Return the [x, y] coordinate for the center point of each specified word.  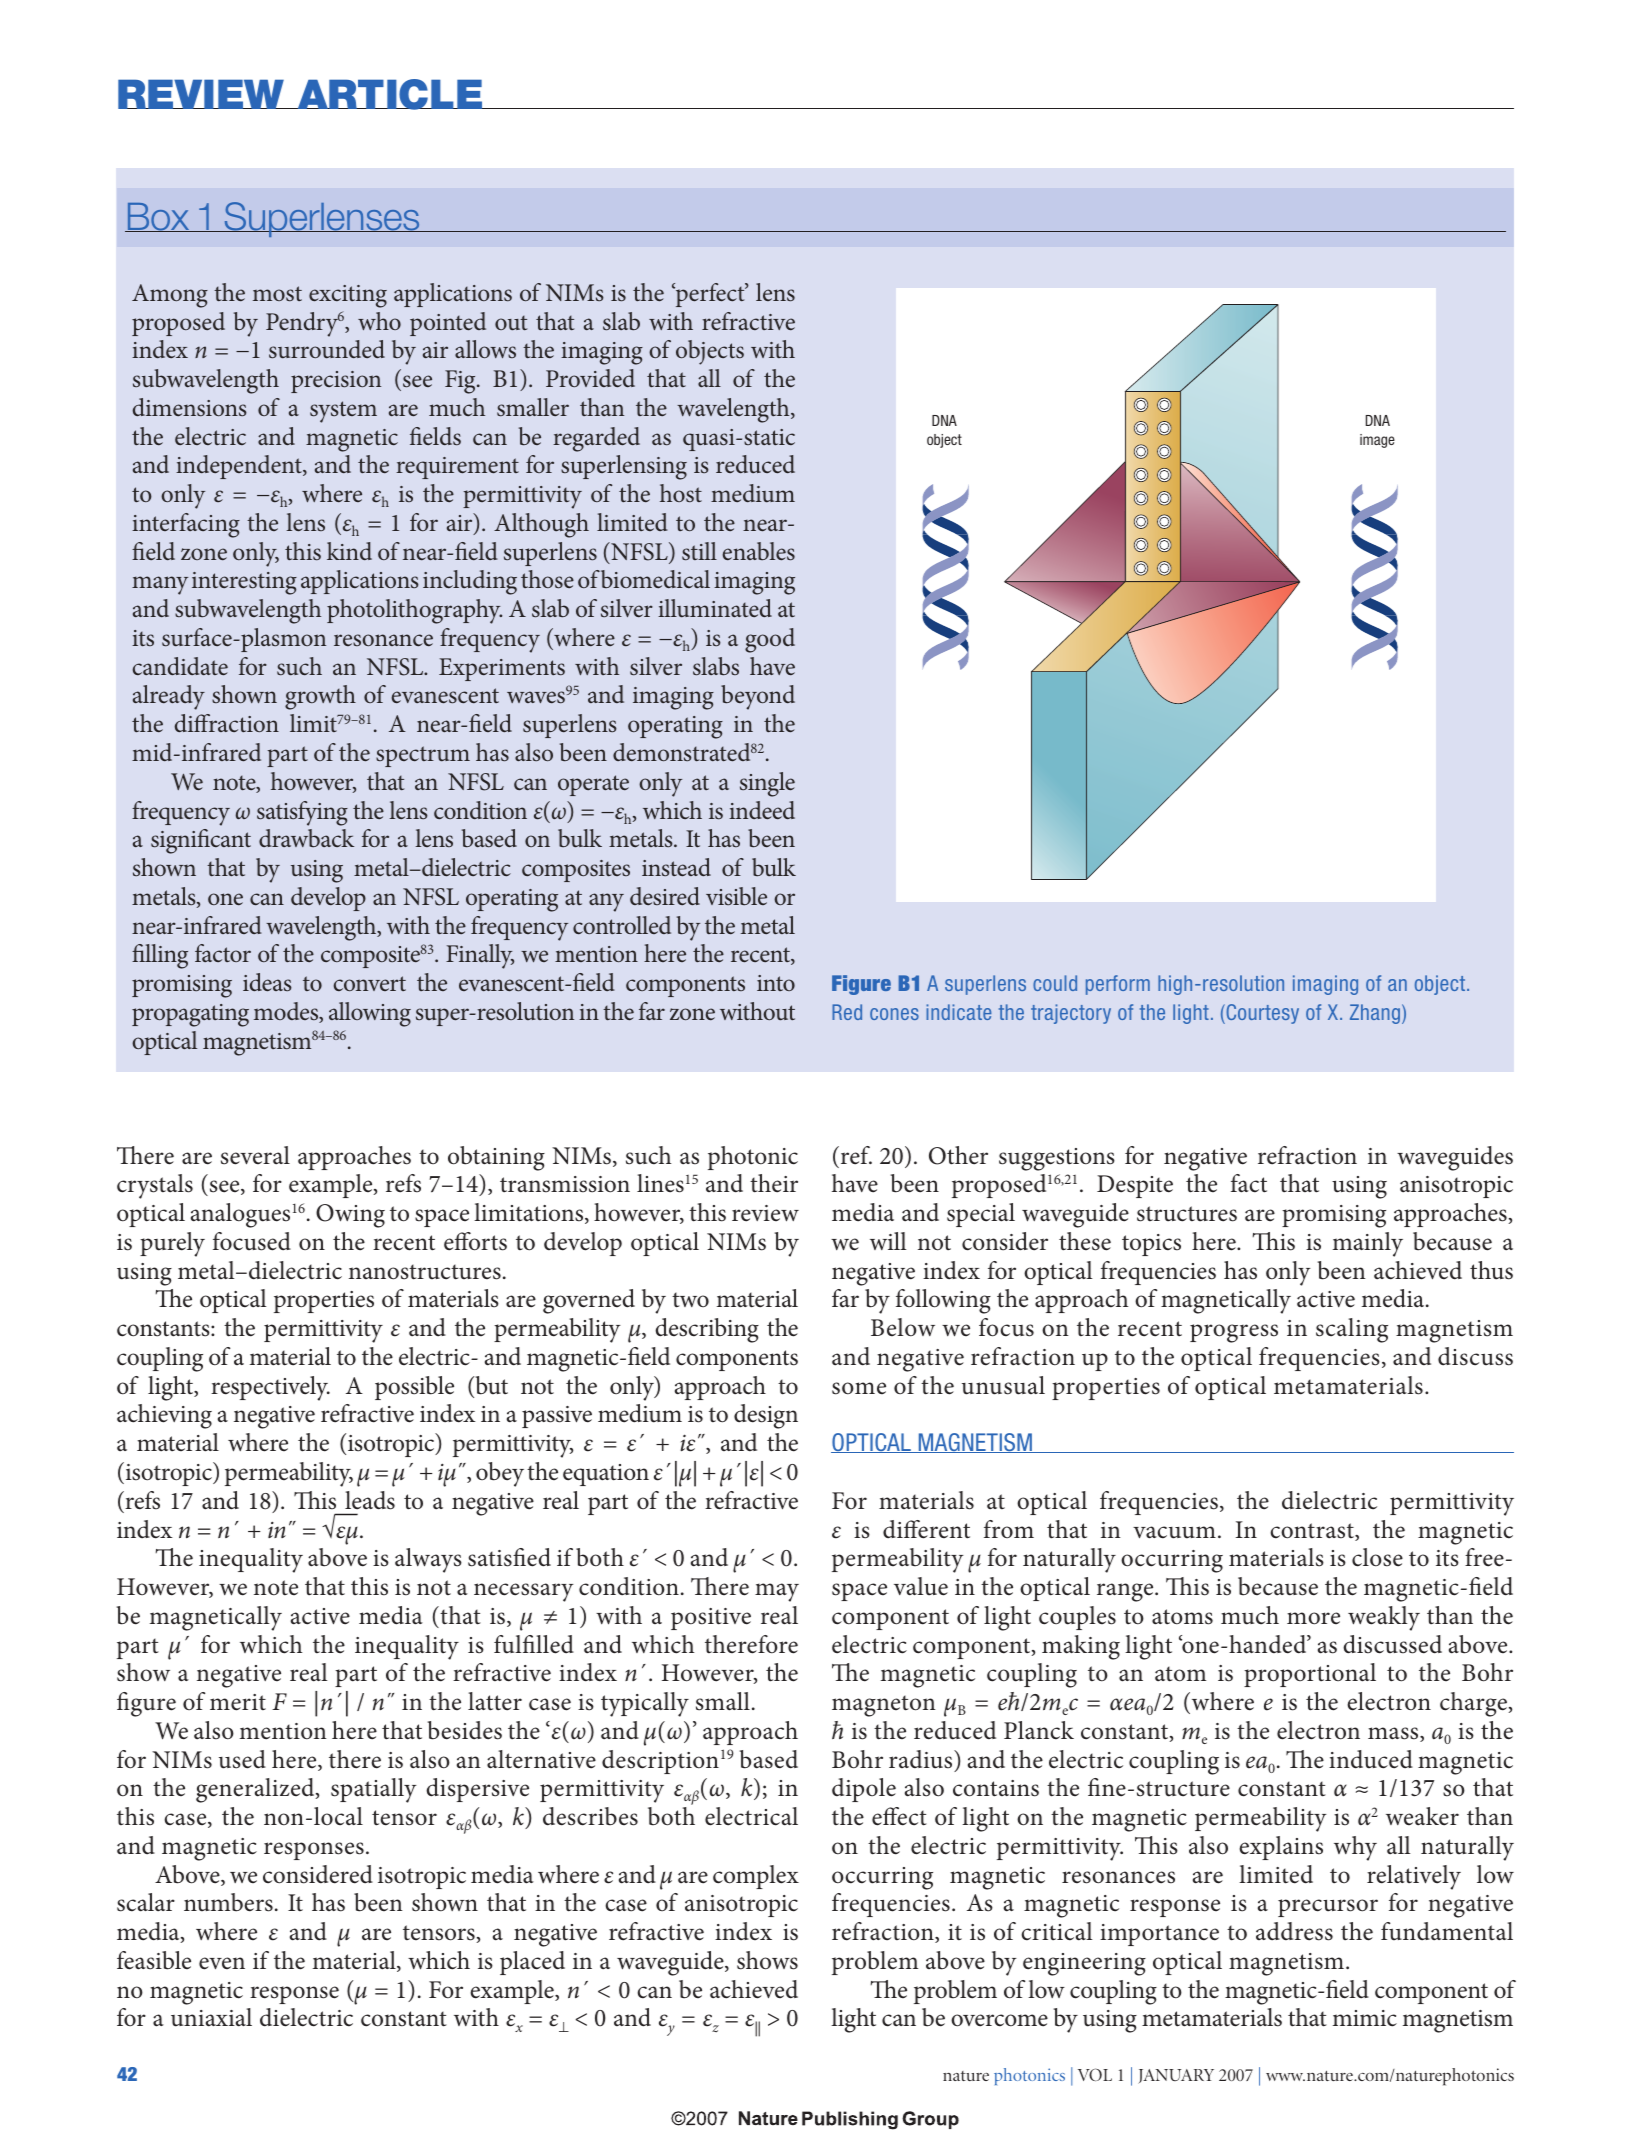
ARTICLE [390, 94]
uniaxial [211, 2017]
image [1377, 441]
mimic [1365, 2018]
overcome [999, 2020]
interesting [244, 583]
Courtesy [1261, 1014]
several [255, 1155]
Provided [590, 378]
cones [894, 1014]
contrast [1313, 1532]
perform [1118, 985]
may [777, 1592]
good [770, 640]
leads [370, 1500]
